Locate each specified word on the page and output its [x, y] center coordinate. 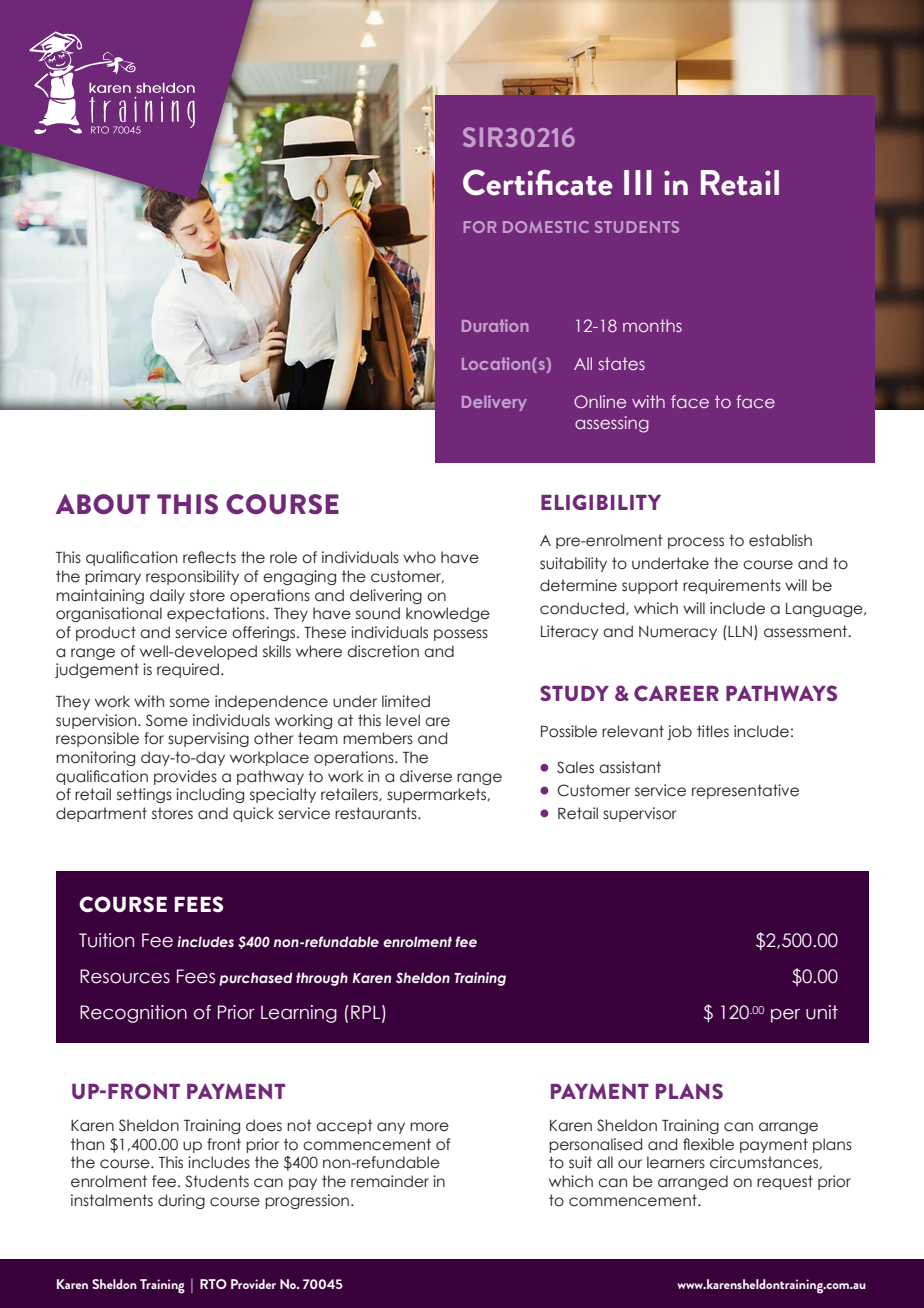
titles [713, 731]
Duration [495, 325]
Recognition [133, 1014]
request [785, 1182]
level [403, 720]
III [638, 182]
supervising [208, 739]
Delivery [494, 403]
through [322, 979]
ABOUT [103, 504]
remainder [390, 1181]
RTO [213, 1284]
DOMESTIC [546, 227]
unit [822, 1012]
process [696, 543]
